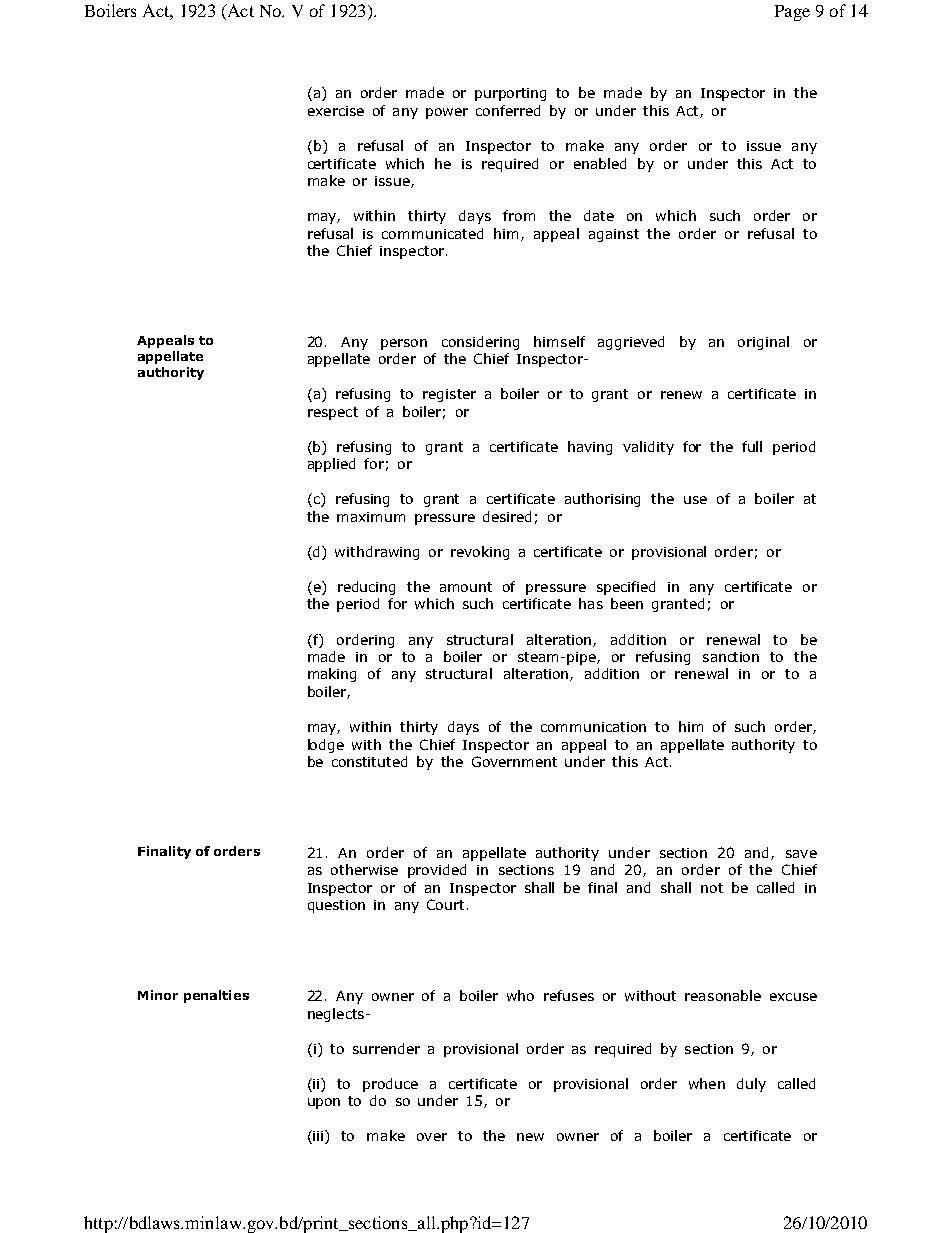  What do you see at coordinates (510, 94) in the image?
I see `purporting` at bounding box center [510, 94].
